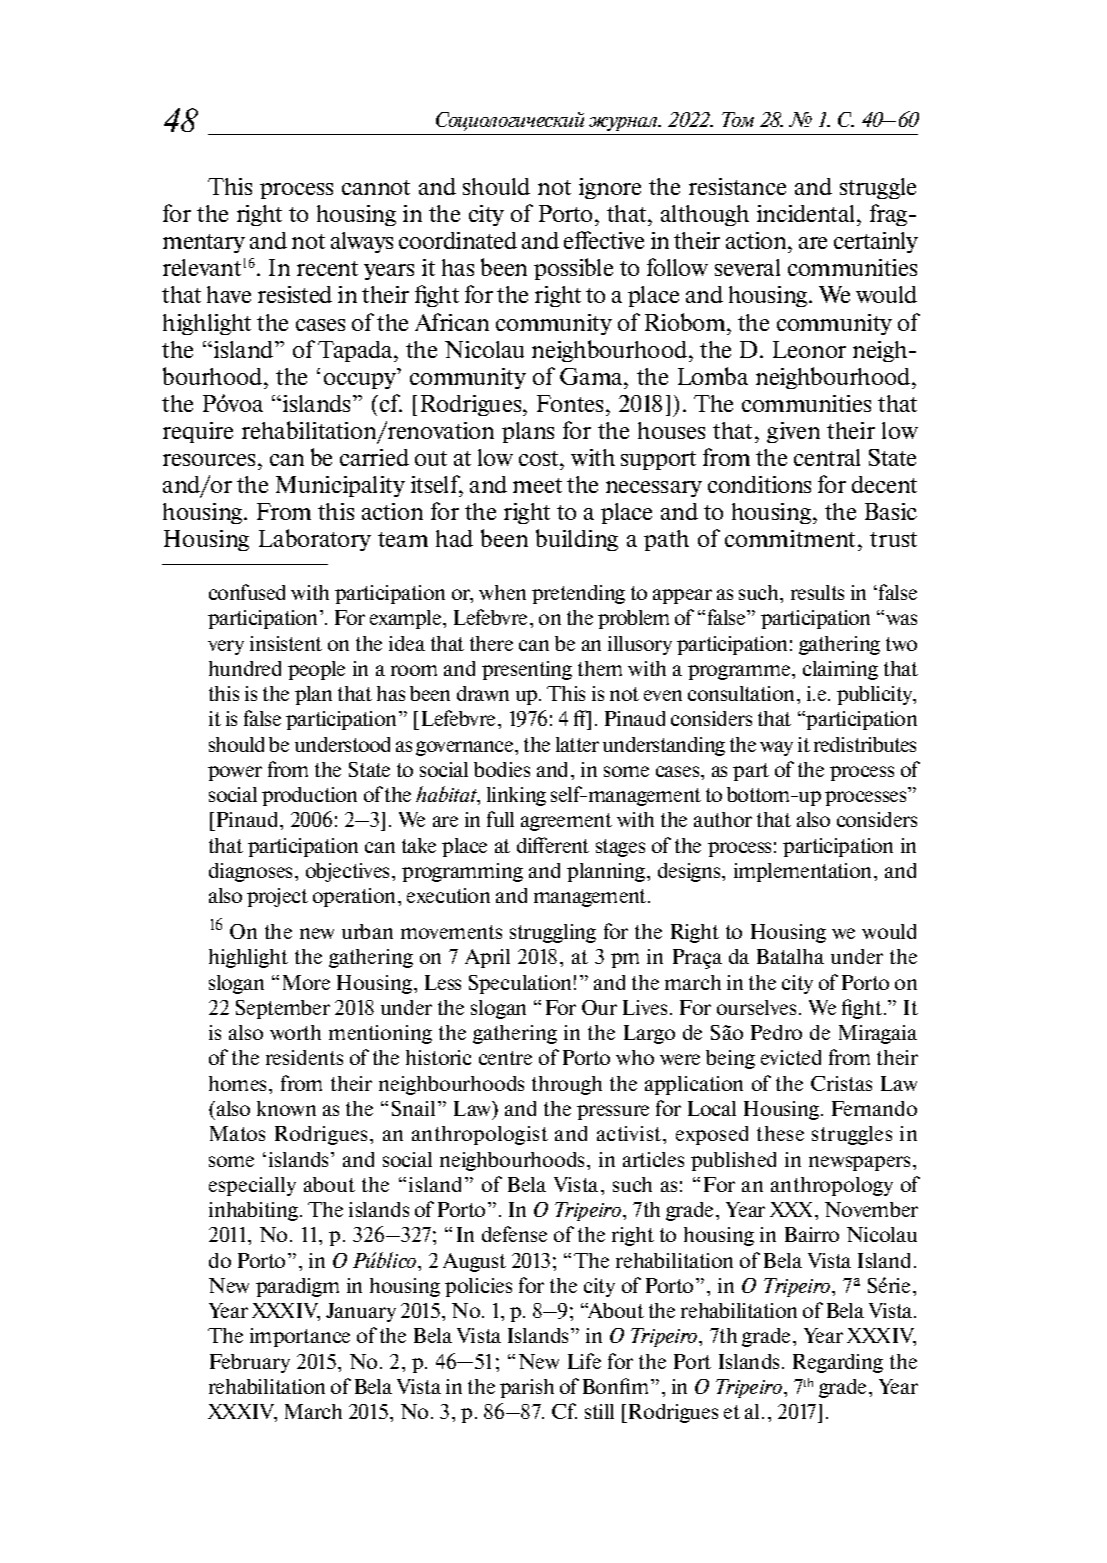 The height and width of the screenshot is (1563, 1107). I want to click on evicted, so click(791, 1057).
